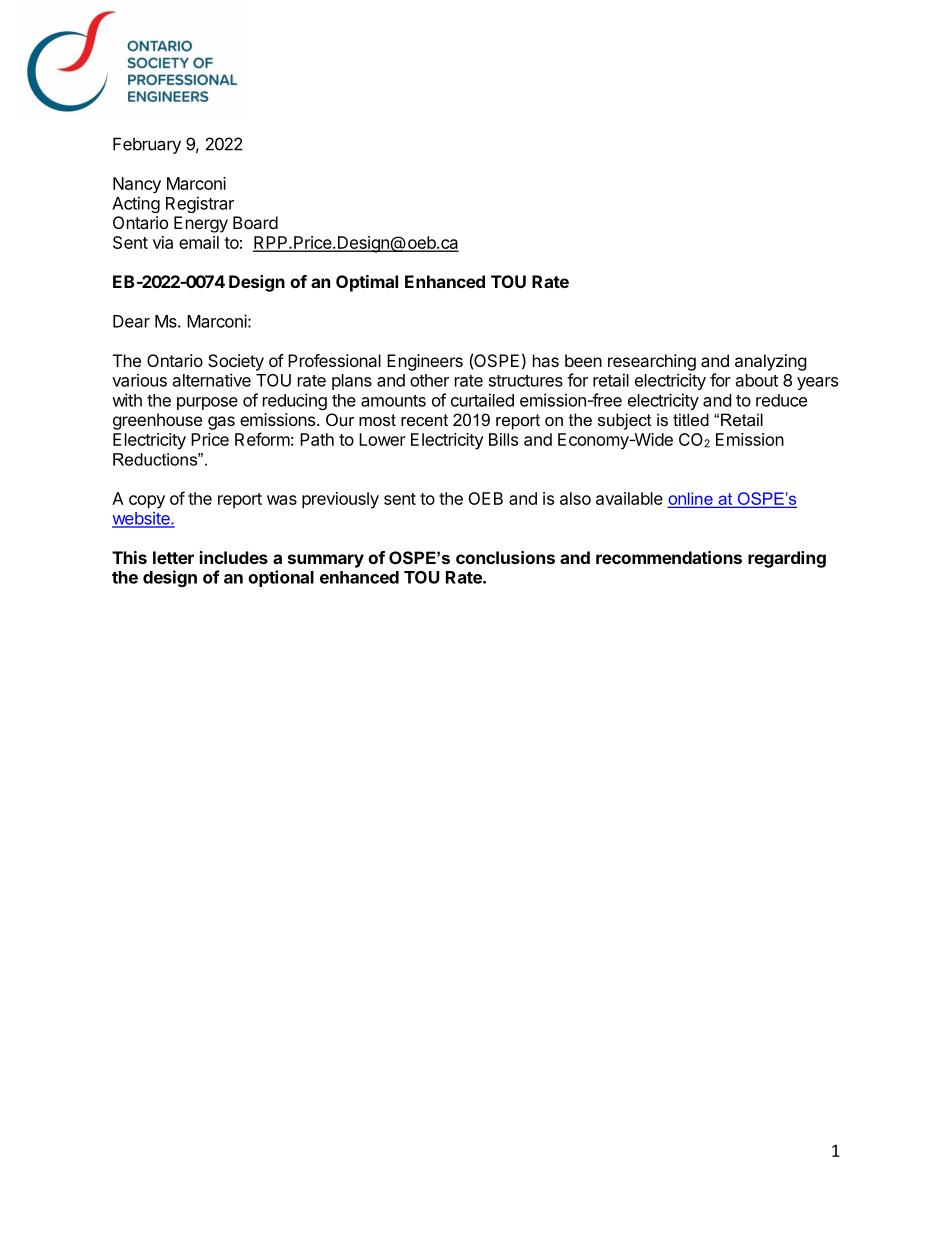 This screenshot has height=1233, width=952. I want to click on Engineers, so click(425, 362).
